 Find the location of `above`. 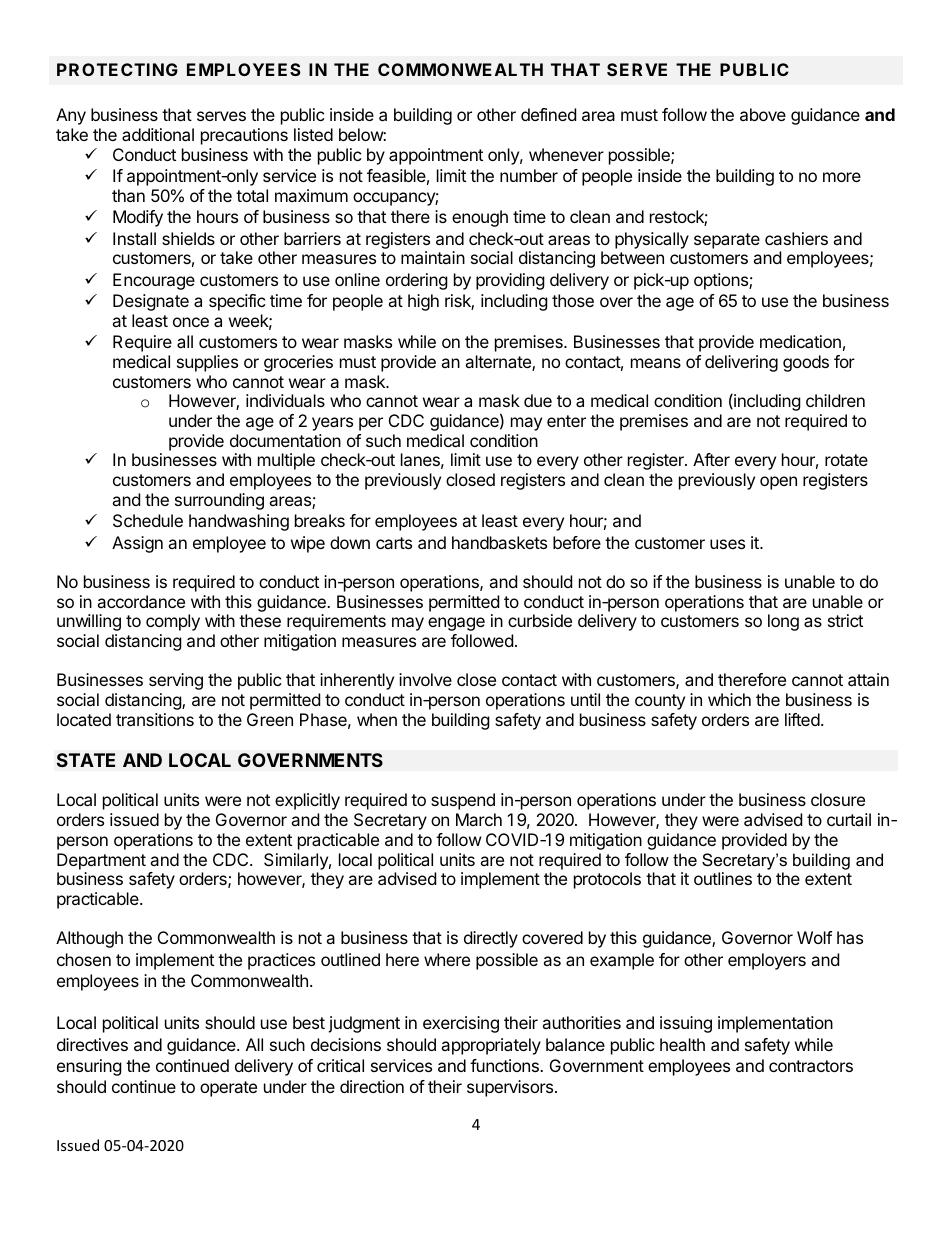

above is located at coordinates (763, 114).
